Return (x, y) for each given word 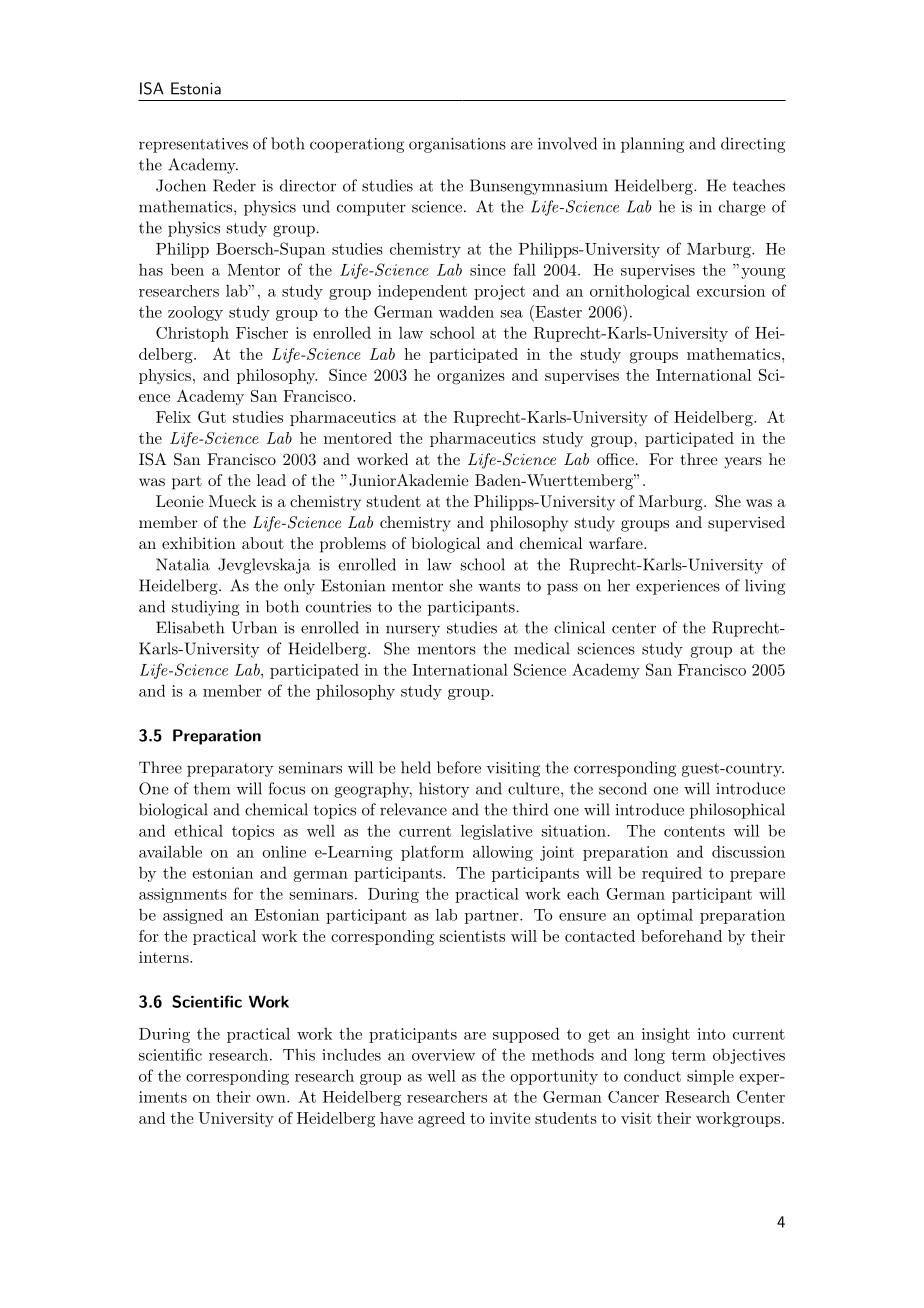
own (272, 1099)
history (444, 790)
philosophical (737, 811)
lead (271, 480)
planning (652, 145)
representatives (193, 145)
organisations (457, 145)
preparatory (230, 770)
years (743, 463)
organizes (471, 377)
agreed (441, 1120)
